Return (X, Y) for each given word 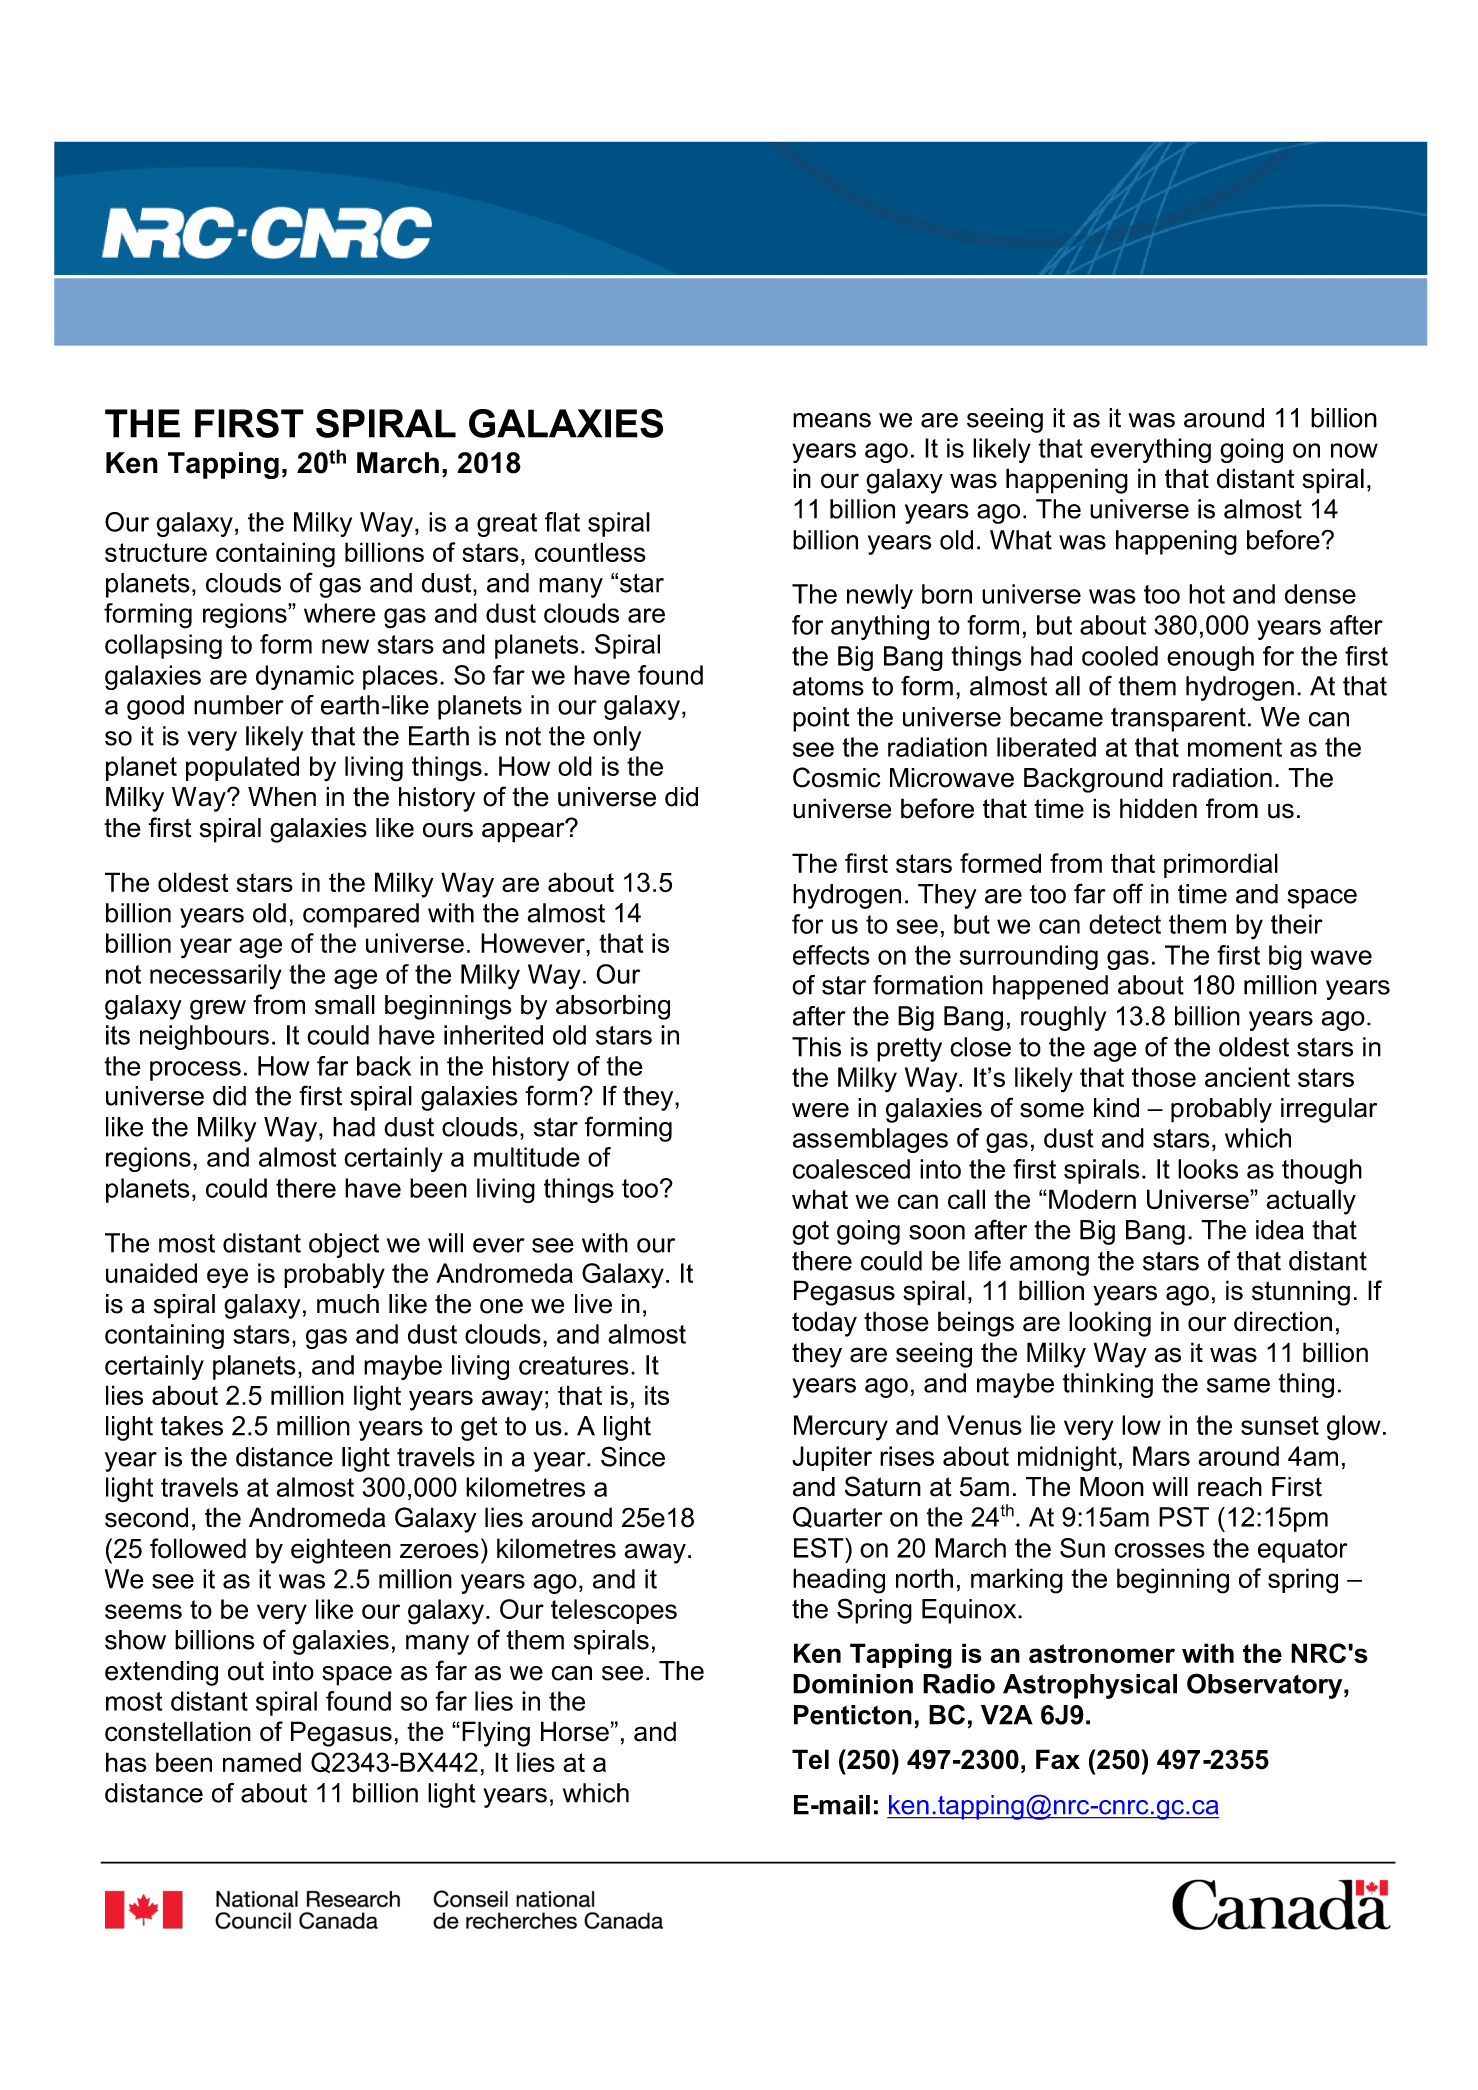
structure (156, 552)
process (195, 1071)
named (262, 1762)
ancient (1247, 1077)
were (820, 1110)
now (1354, 450)
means (832, 420)
